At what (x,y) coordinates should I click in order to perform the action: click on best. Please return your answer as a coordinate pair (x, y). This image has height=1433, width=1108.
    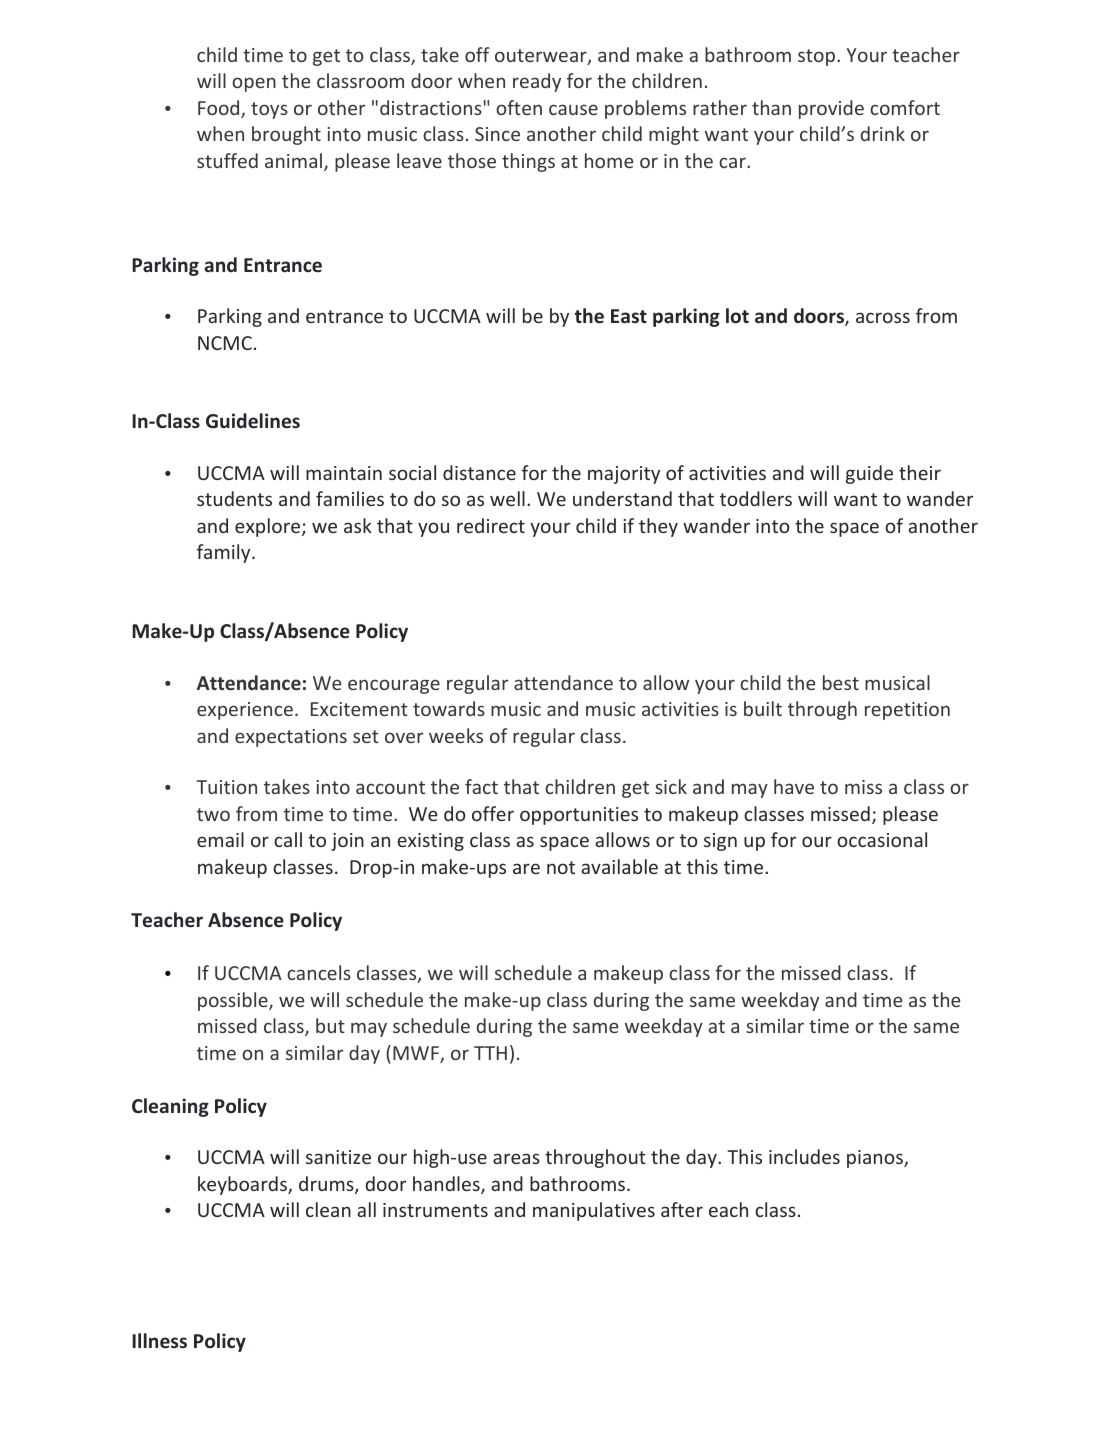
    Looking at the image, I should click on (841, 682).
